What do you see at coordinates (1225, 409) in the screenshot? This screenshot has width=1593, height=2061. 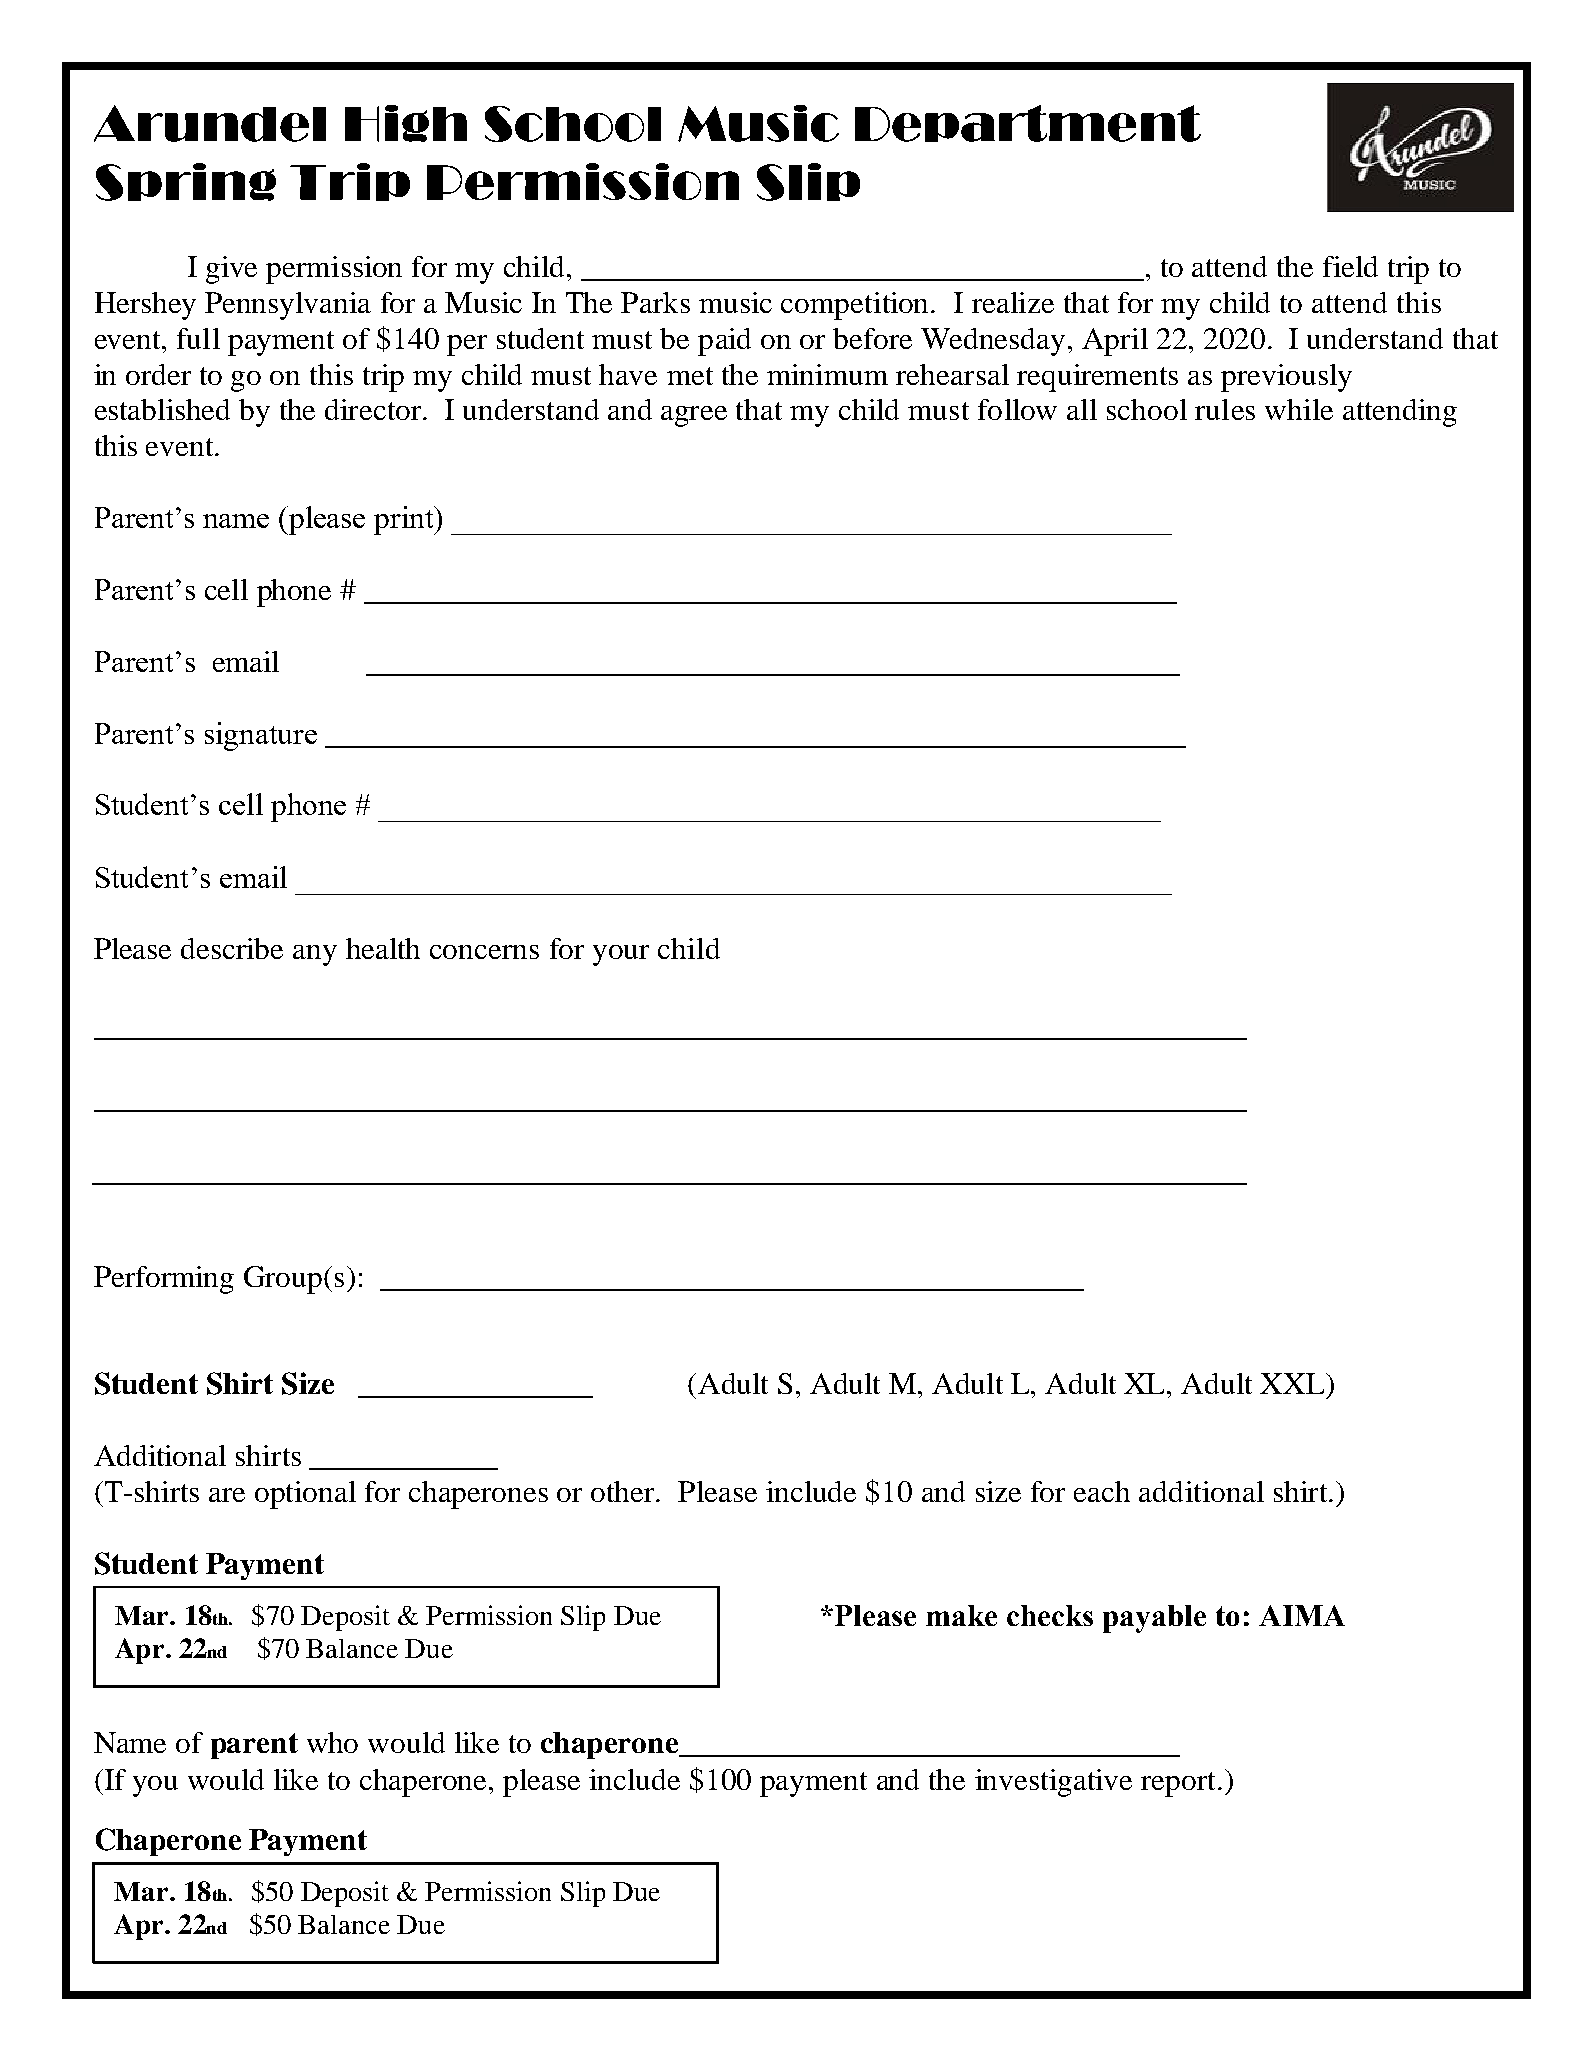 I see `rules` at bounding box center [1225, 409].
